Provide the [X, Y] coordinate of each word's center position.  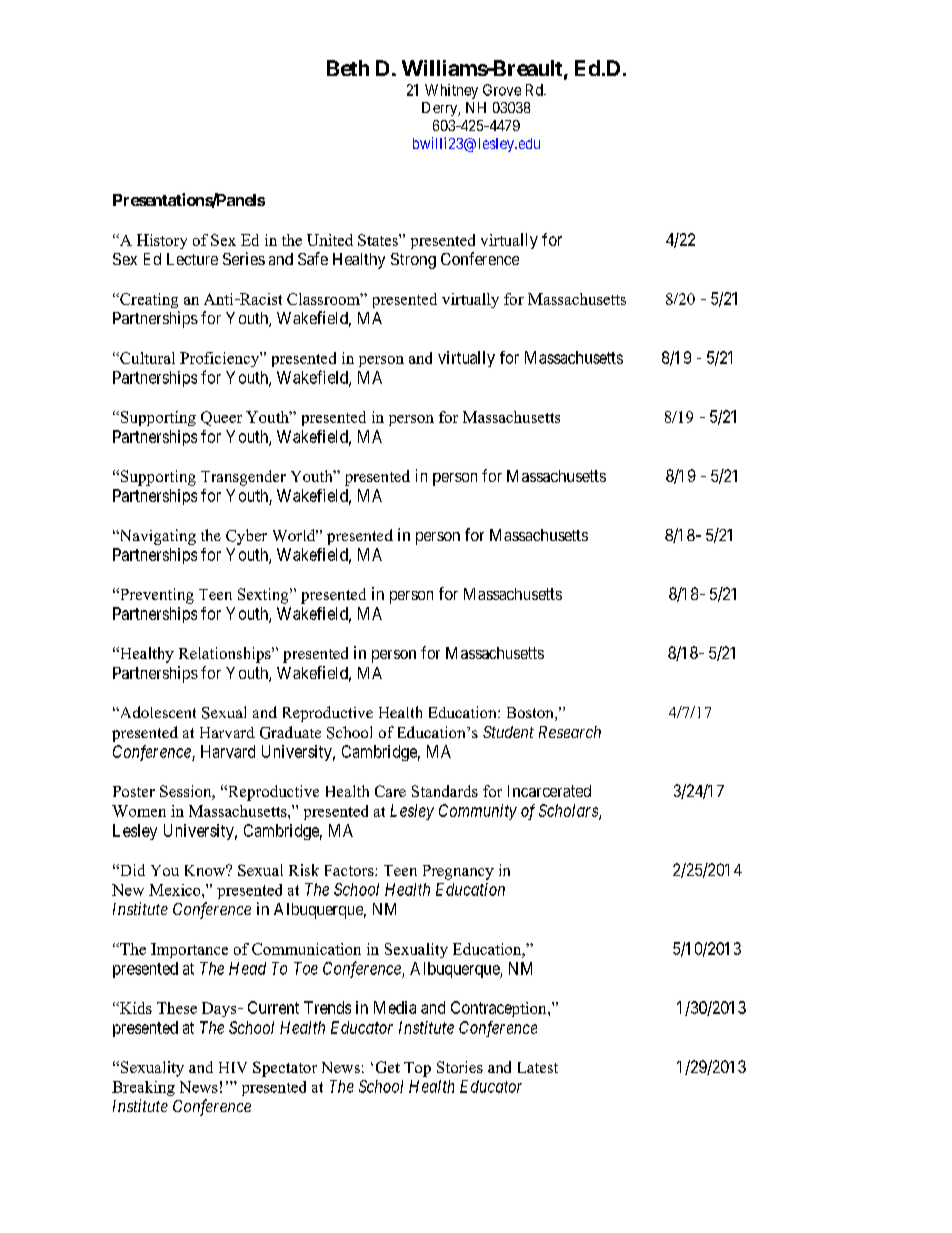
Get [388, 1067]
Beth [348, 68]
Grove [502, 90]
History [162, 241]
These [177, 1008]
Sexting [264, 596]
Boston [531, 714]
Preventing [156, 596]
